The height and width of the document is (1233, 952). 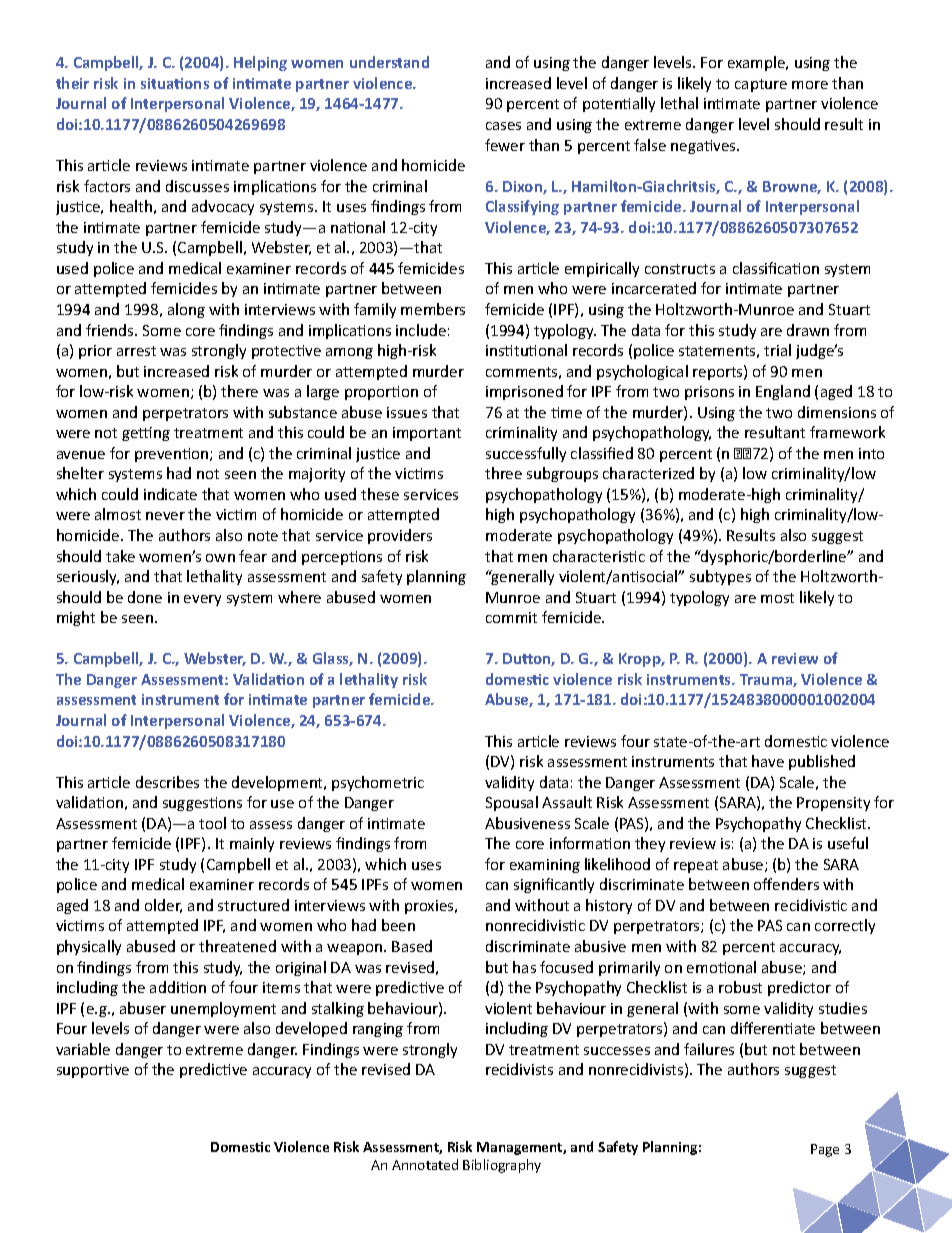 I want to click on cases, so click(x=503, y=126).
